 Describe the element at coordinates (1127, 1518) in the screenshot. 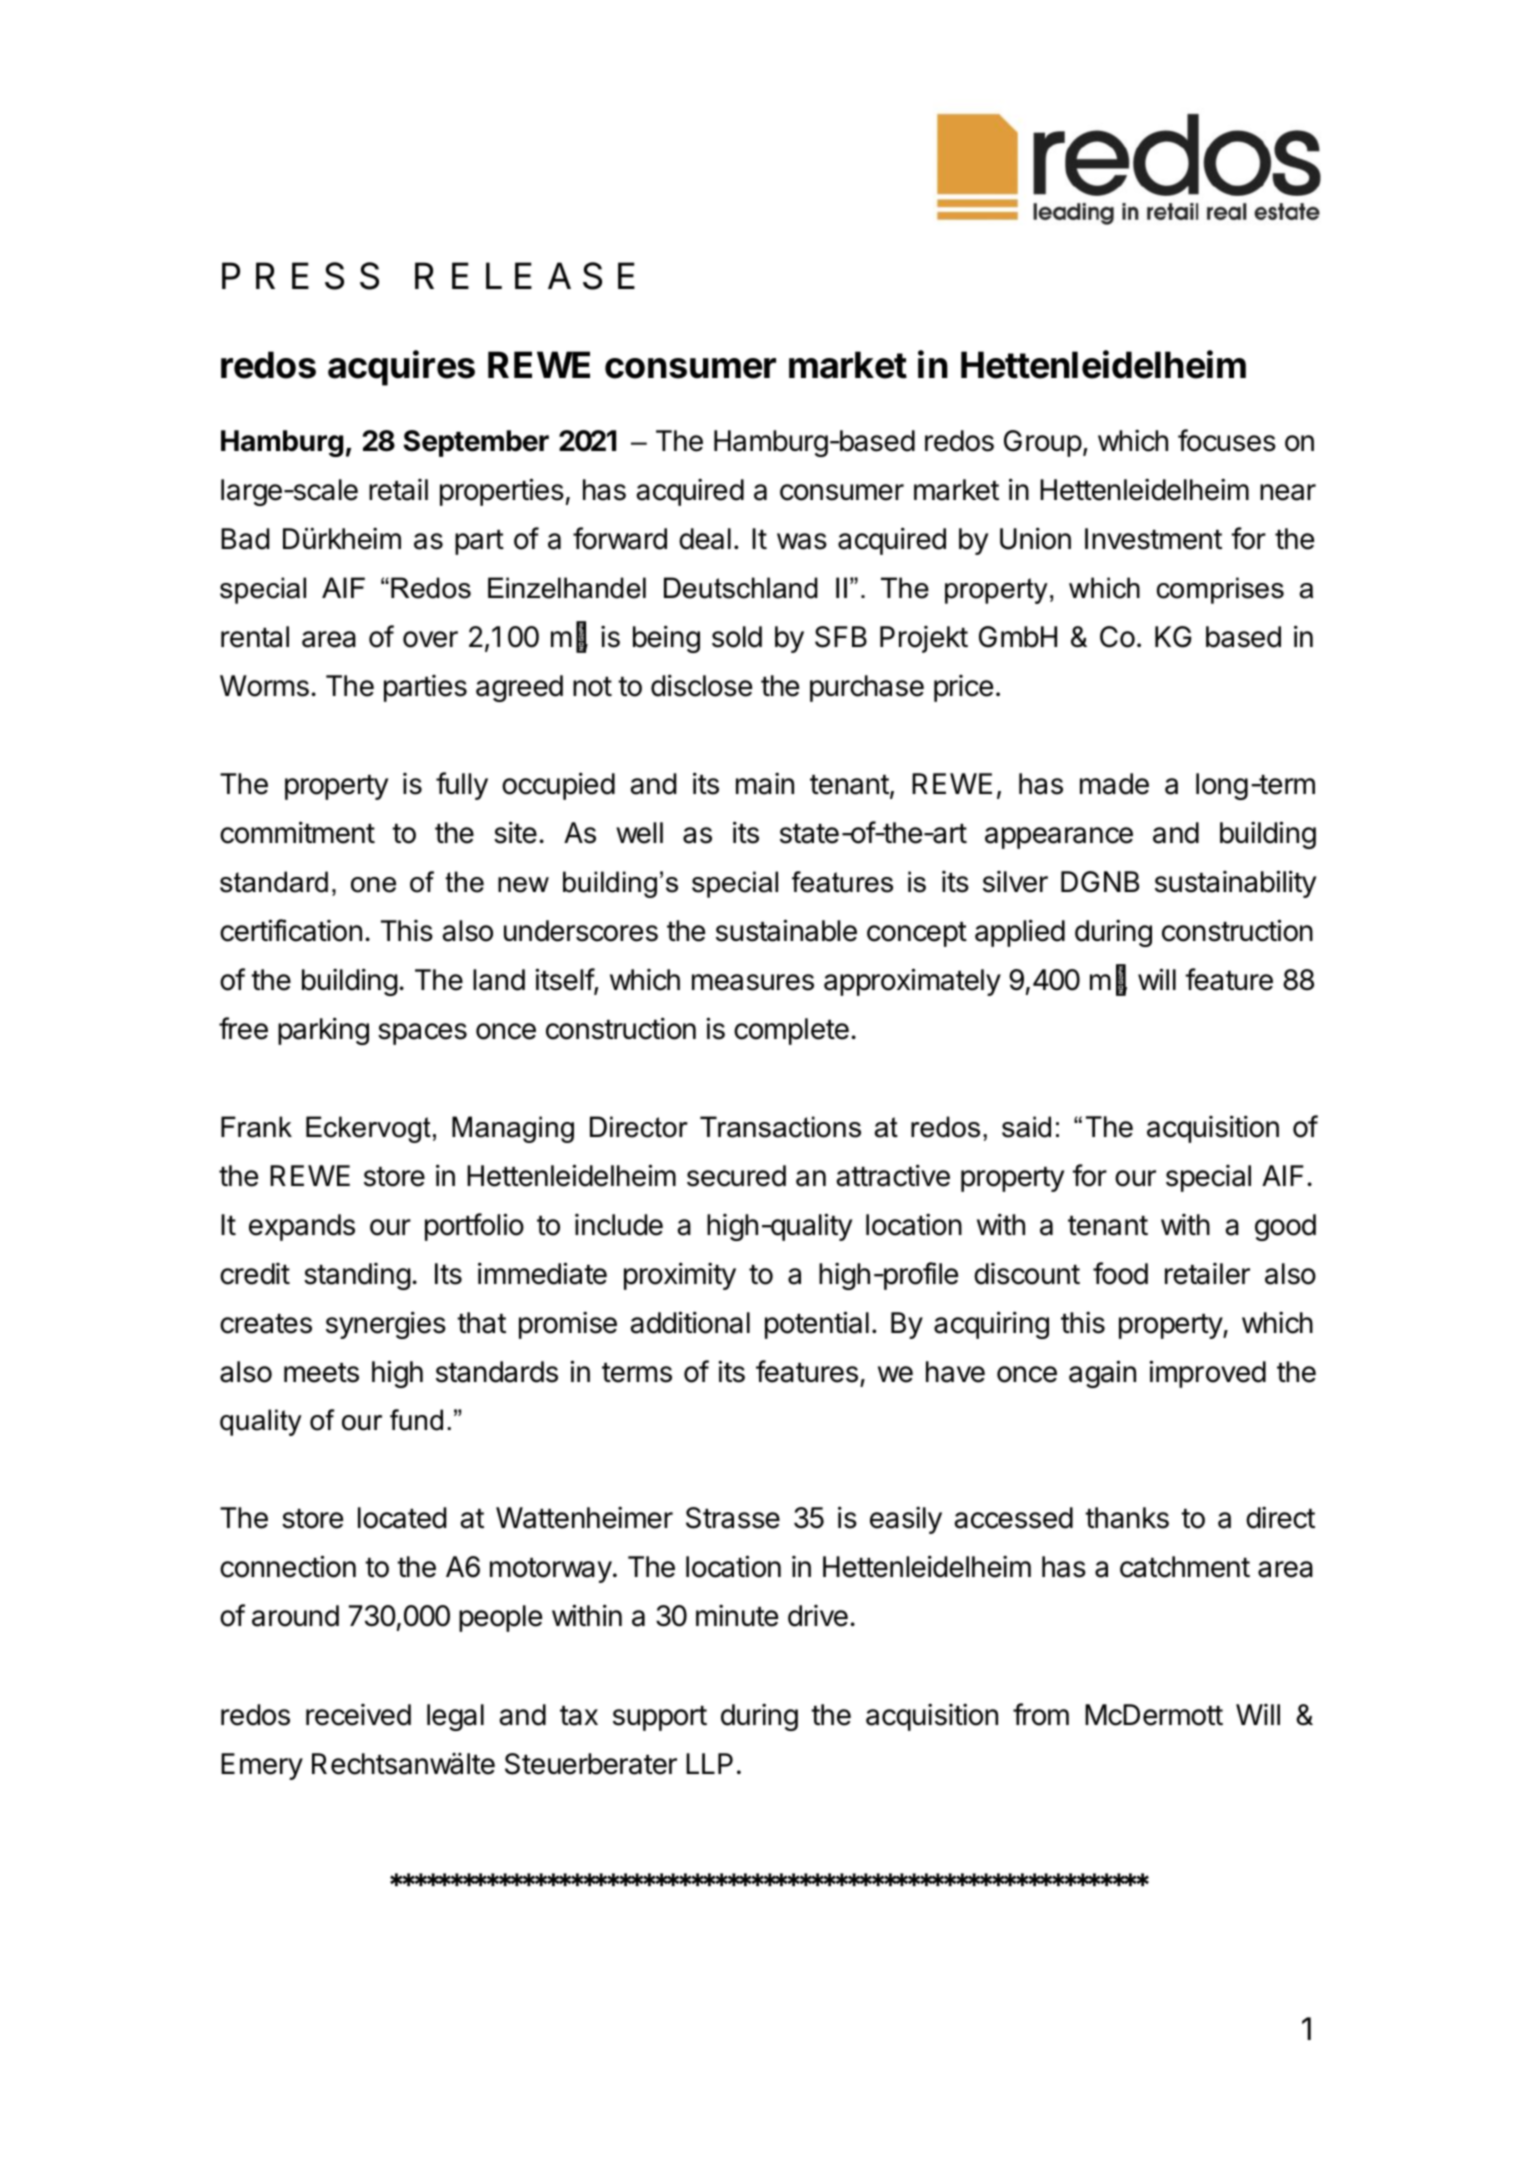

I see `thanks` at that location.
